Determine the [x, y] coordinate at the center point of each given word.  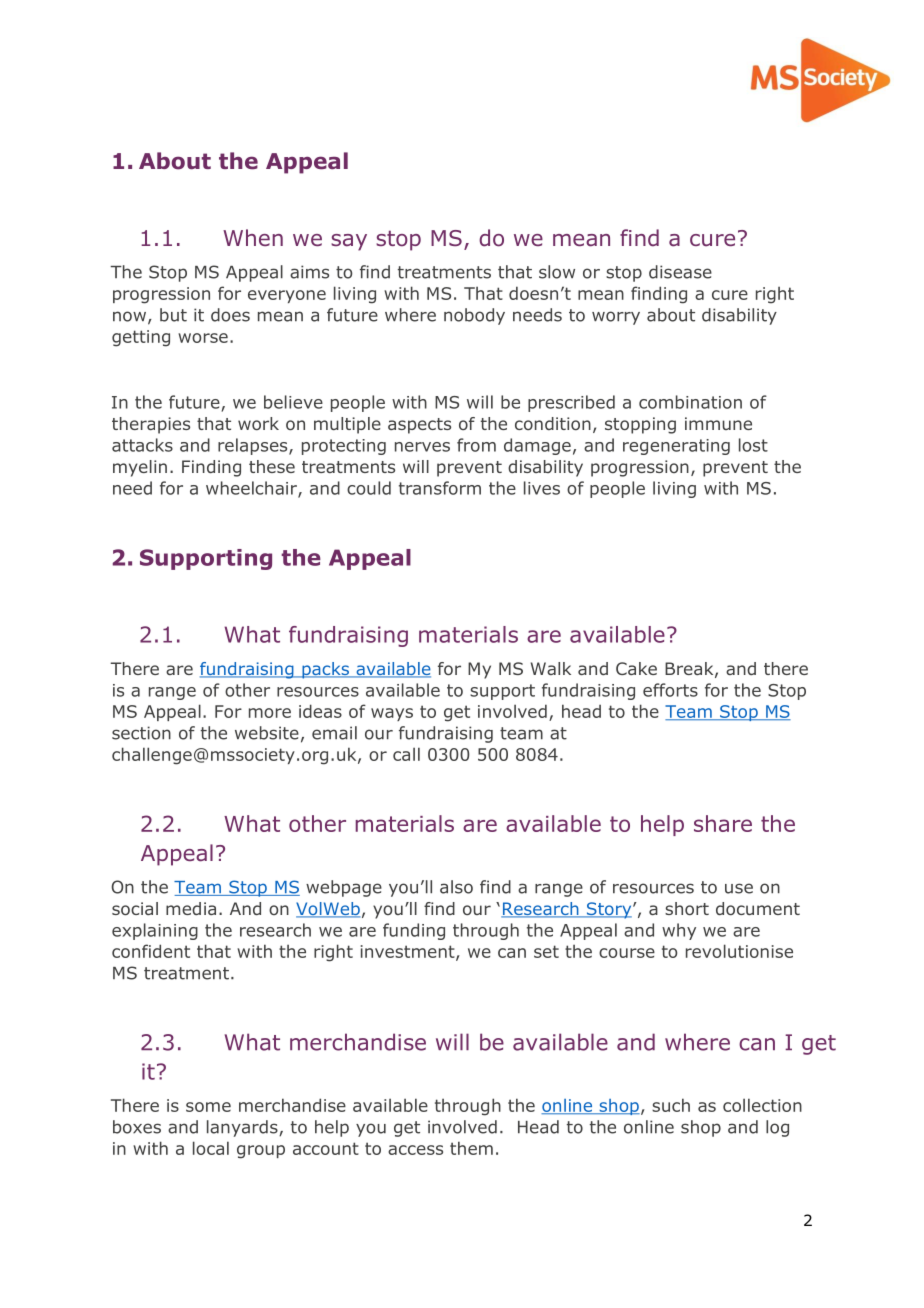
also [456, 887]
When [253, 237]
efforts [670, 690]
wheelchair [252, 489]
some [208, 1107]
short [687, 908]
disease [680, 272]
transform [440, 488]
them [471, 1148]
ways [392, 714]
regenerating [676, 447]
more [270, 713]
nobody [474, 316]
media [191, 908]
